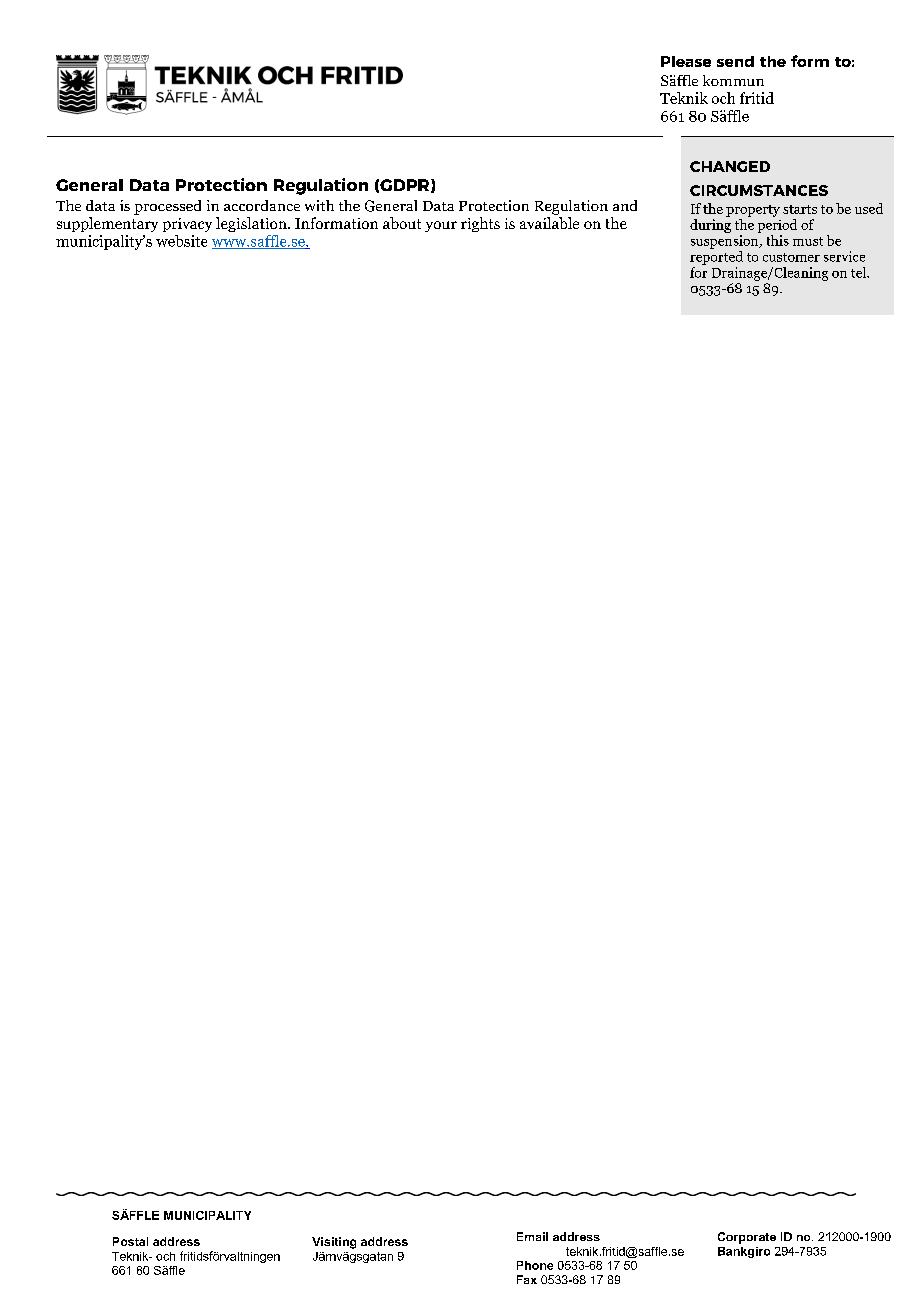  What do you see at coordinates (480, 224) in the document?
I see `rights` at bounding box center [480, 224].
